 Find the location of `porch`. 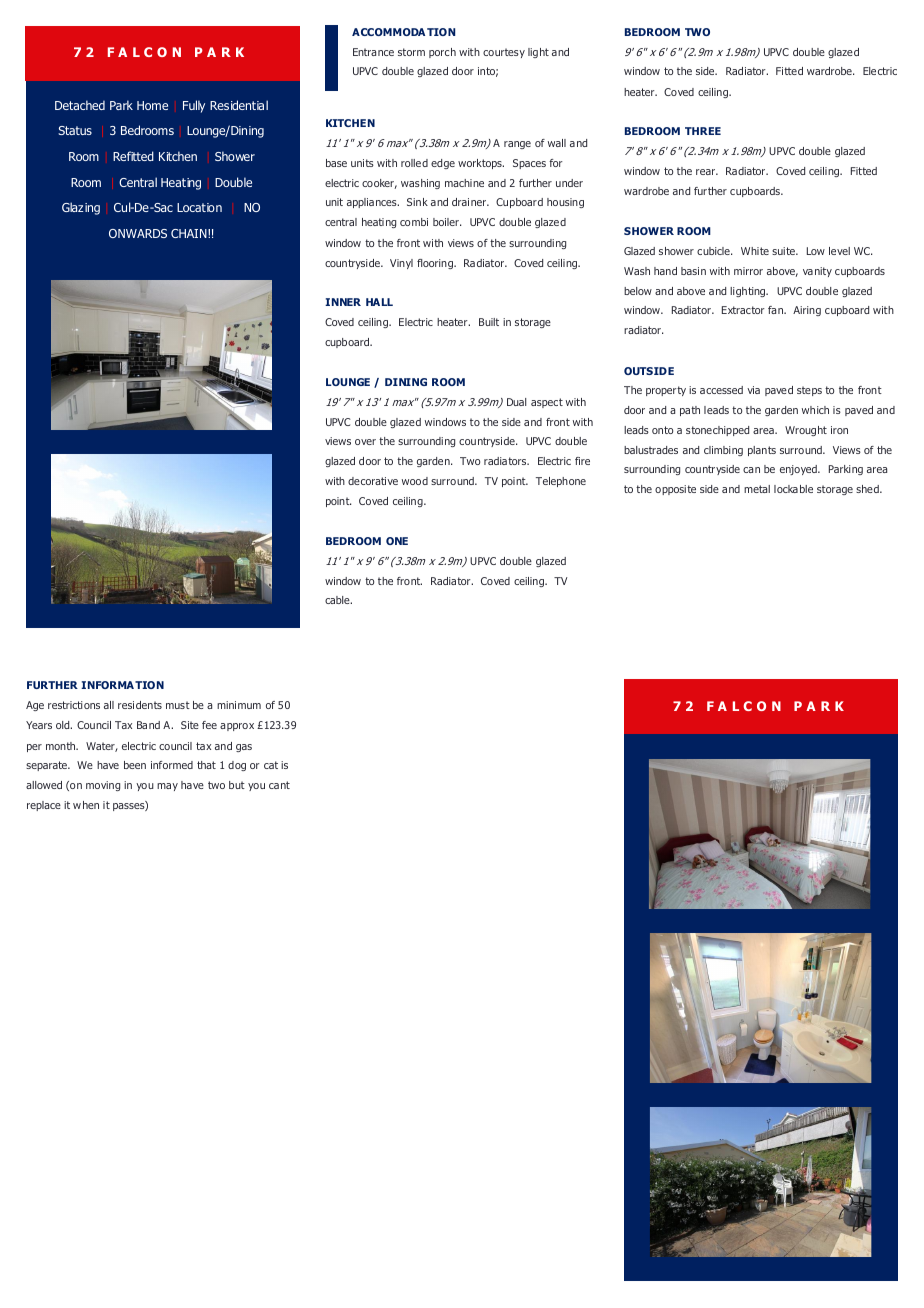

porch is located at coordinates (442, 53).
